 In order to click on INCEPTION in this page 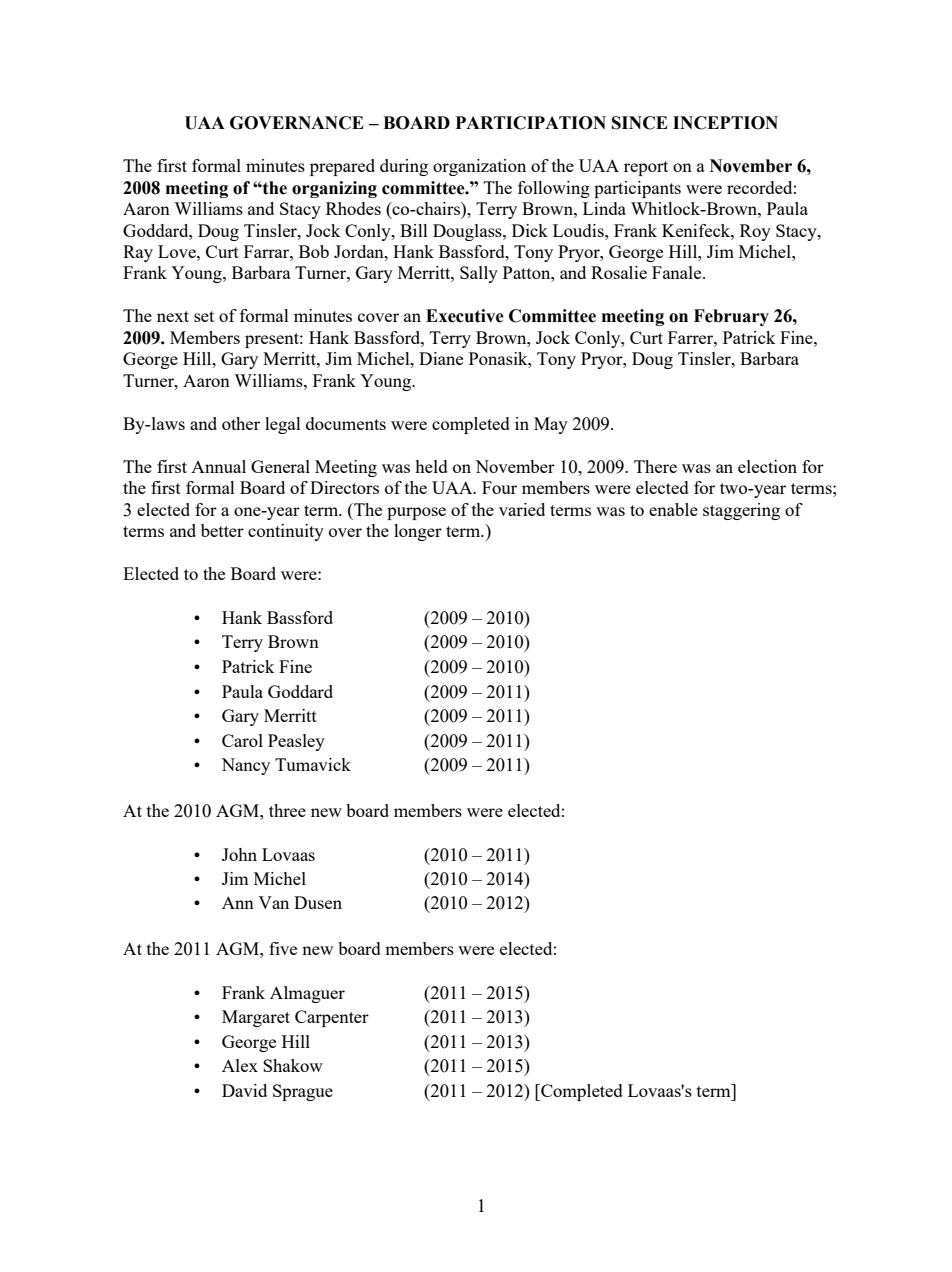, I will do `click(725, 123)`.
